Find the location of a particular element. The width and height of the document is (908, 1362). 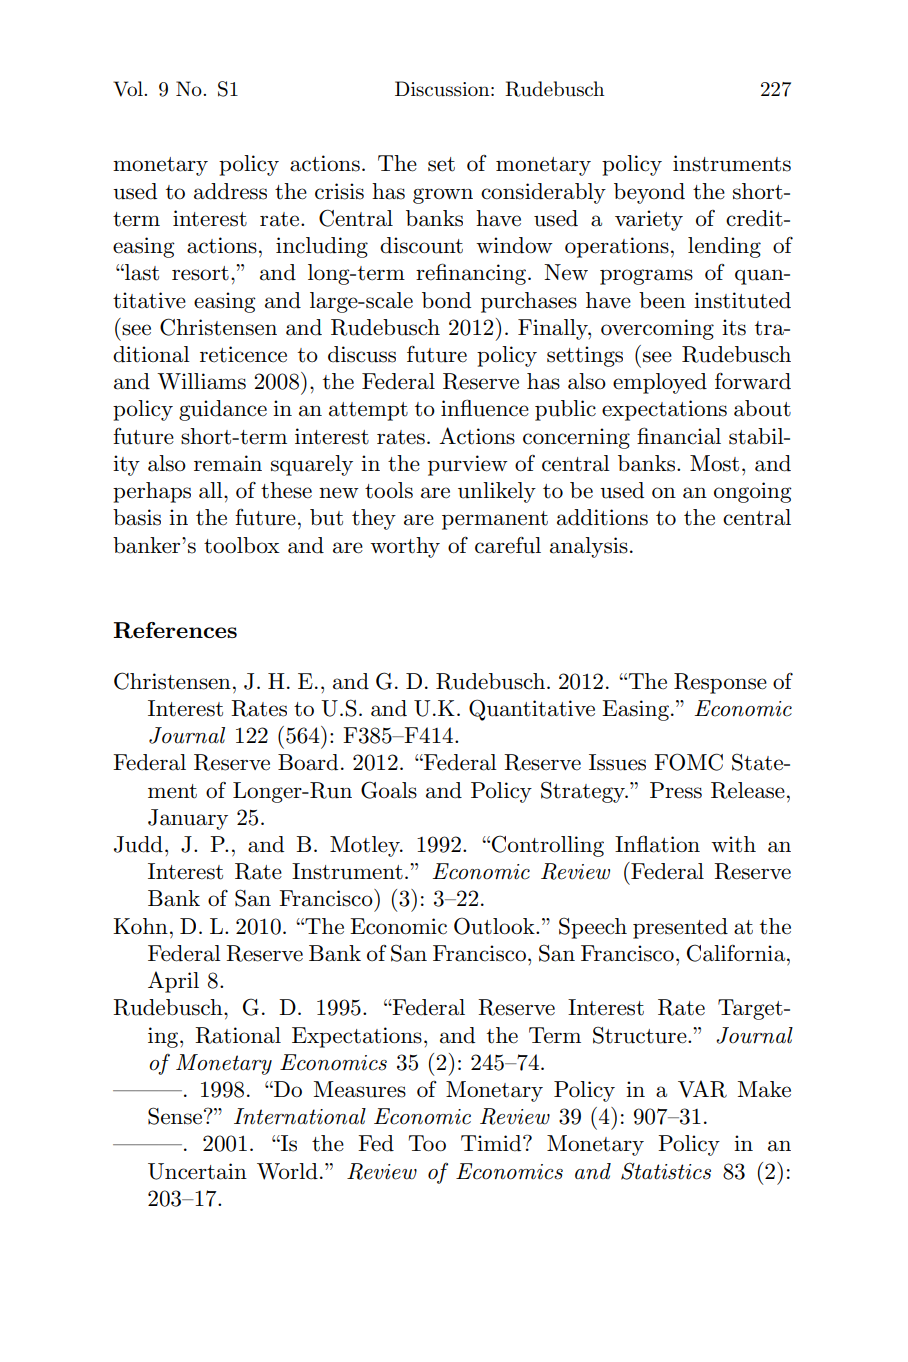

Outlook is located at coordinates (495, 926).
